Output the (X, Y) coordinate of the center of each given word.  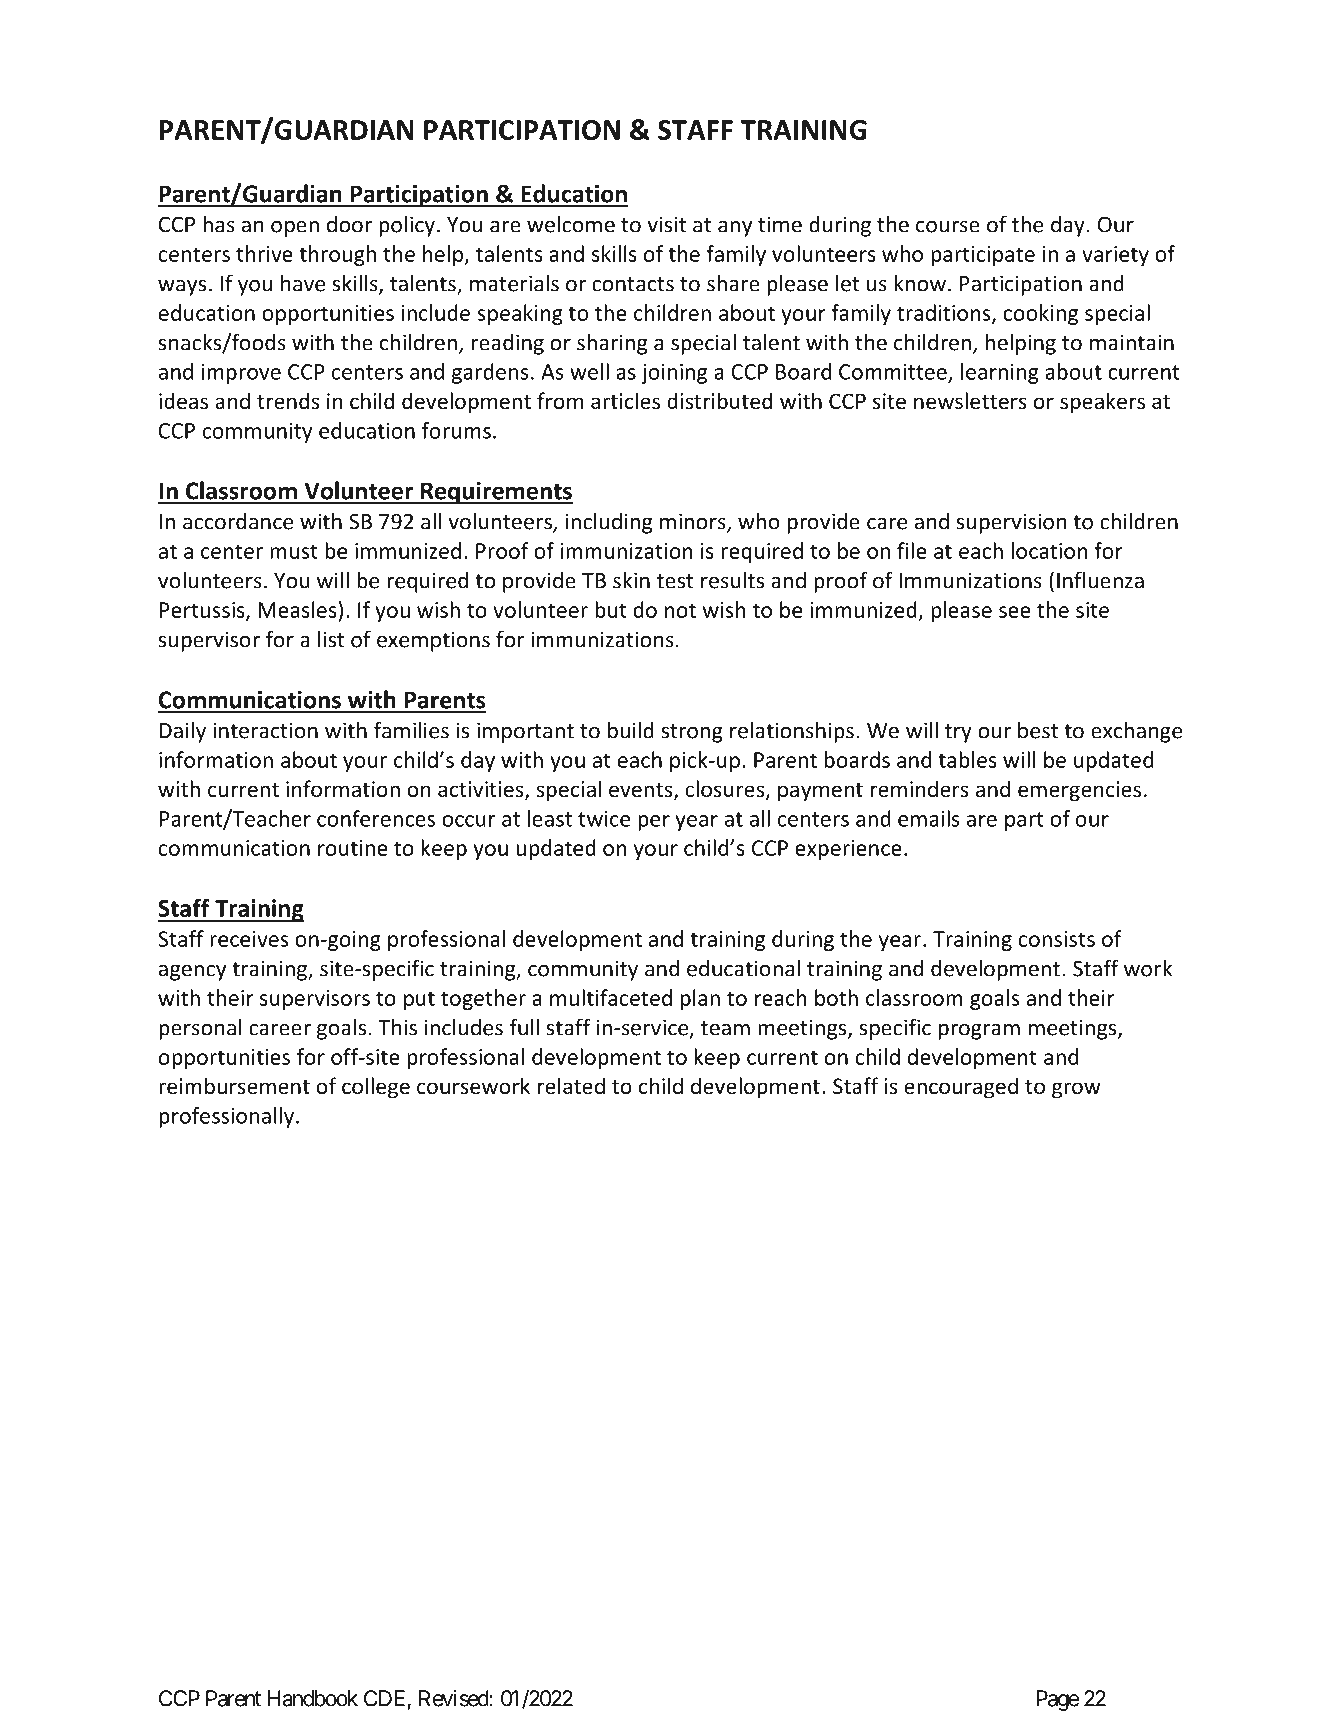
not (680, 610)
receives (249, 939)
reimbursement (234, 1086)
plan (700, 999)
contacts (633, 284)
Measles (297, 609)
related (571, 1085)
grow (1076, 1090)
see (1015, 612)
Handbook (313, 1698)
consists (1057, 939)
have (303, 283)
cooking (1040, 314)
